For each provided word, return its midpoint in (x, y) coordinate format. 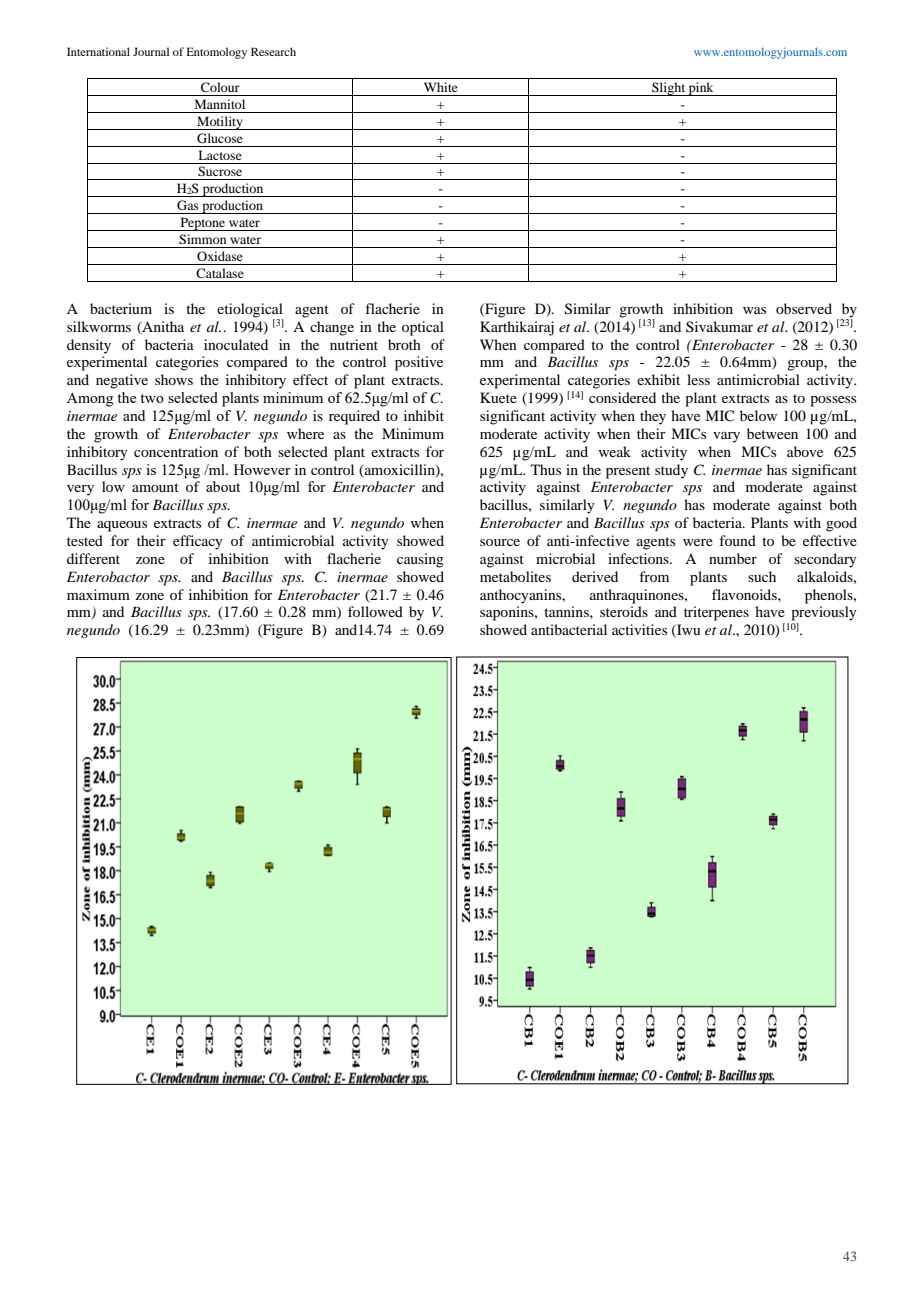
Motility (220, 123)
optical (423, 328)
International (98, 51)
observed (804, 308)
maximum (98, 594)
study (671, 471)
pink (701, 89)
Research (273, 51)
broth (404, 344)
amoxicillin (401, 470)
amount (155, 487)
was (754, 310)
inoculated (236, 344)
